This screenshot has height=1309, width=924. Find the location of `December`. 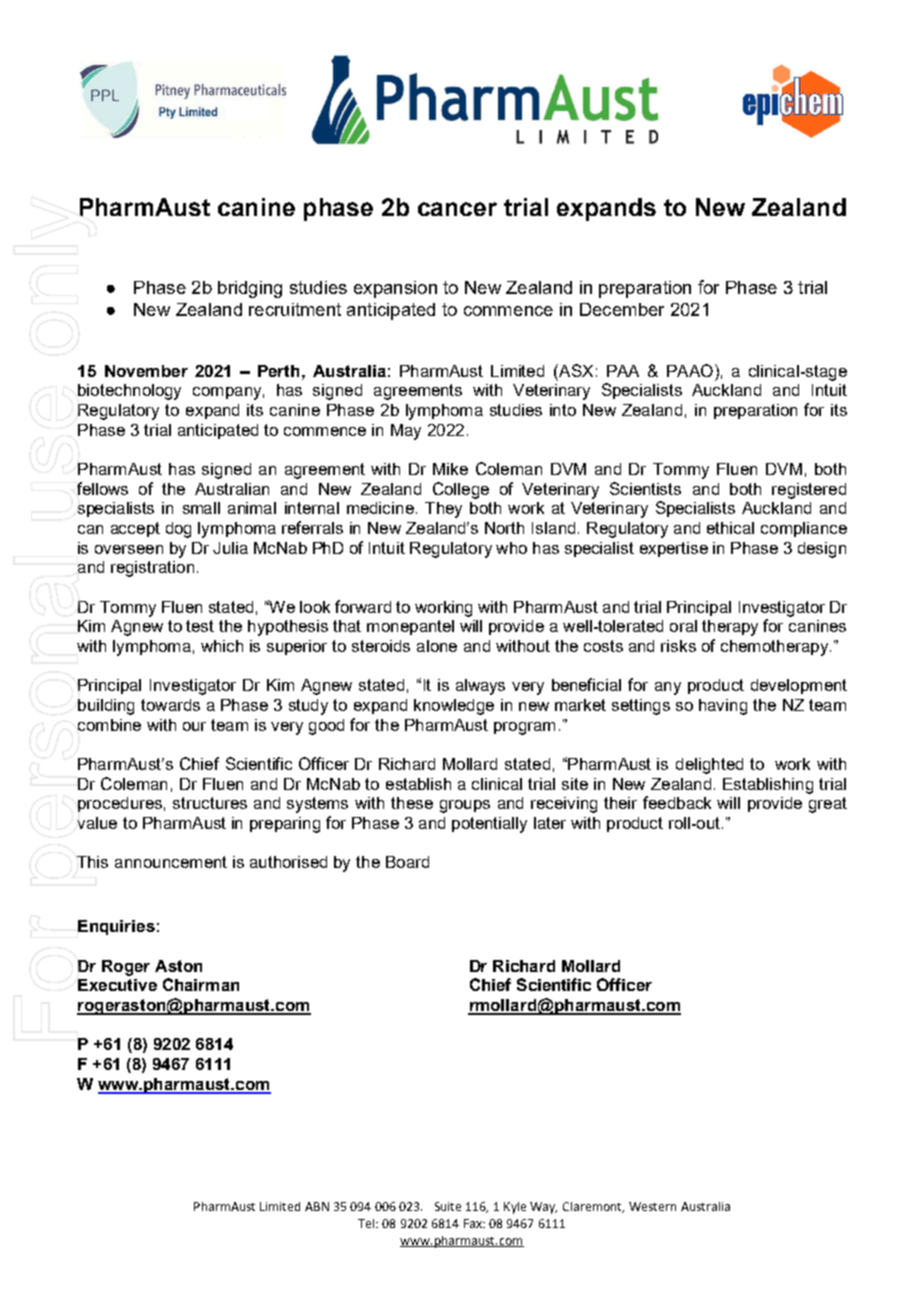

December is located at coordinates (622, 309).
